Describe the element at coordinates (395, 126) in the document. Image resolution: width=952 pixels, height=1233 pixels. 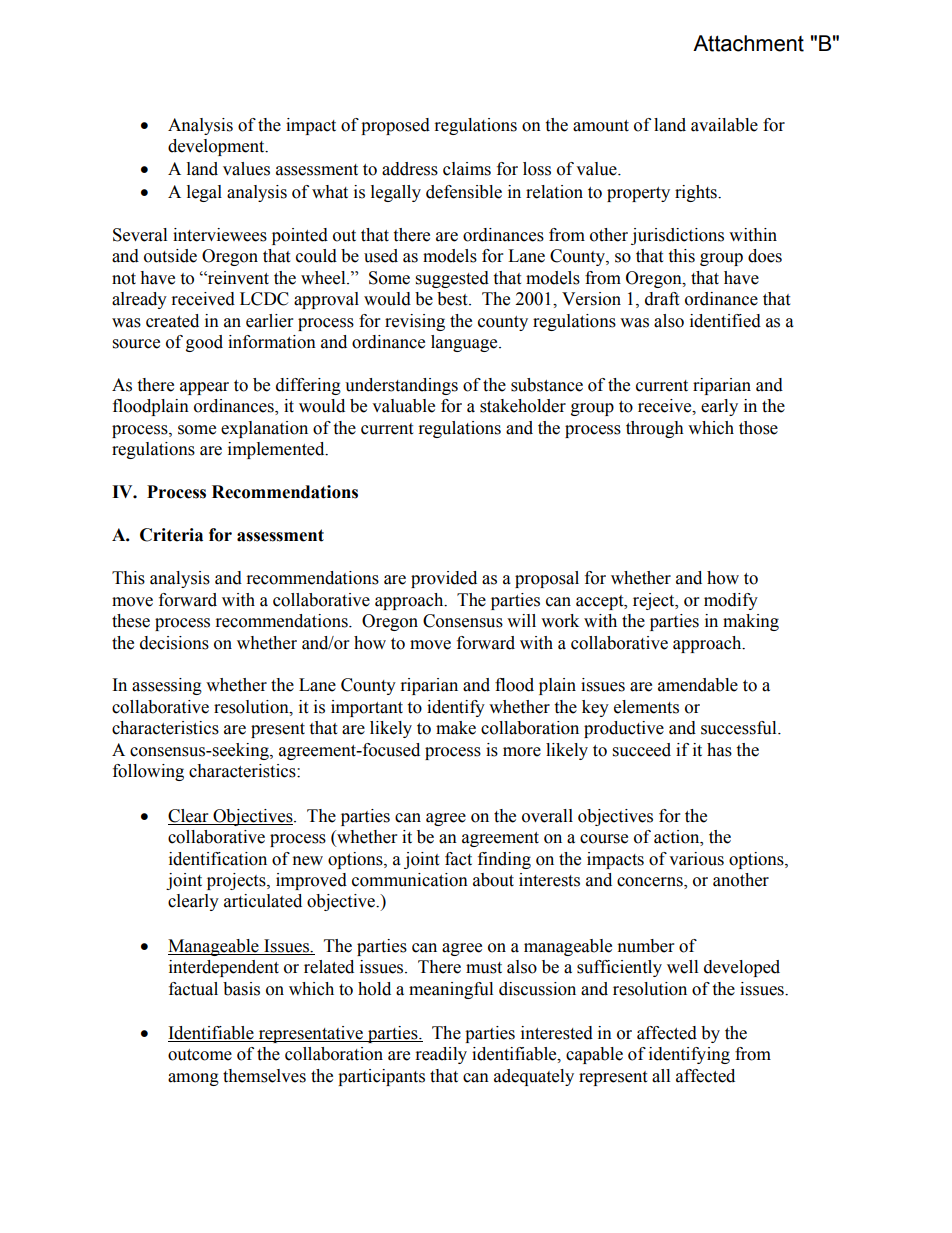
I see `proposed` at that location.
